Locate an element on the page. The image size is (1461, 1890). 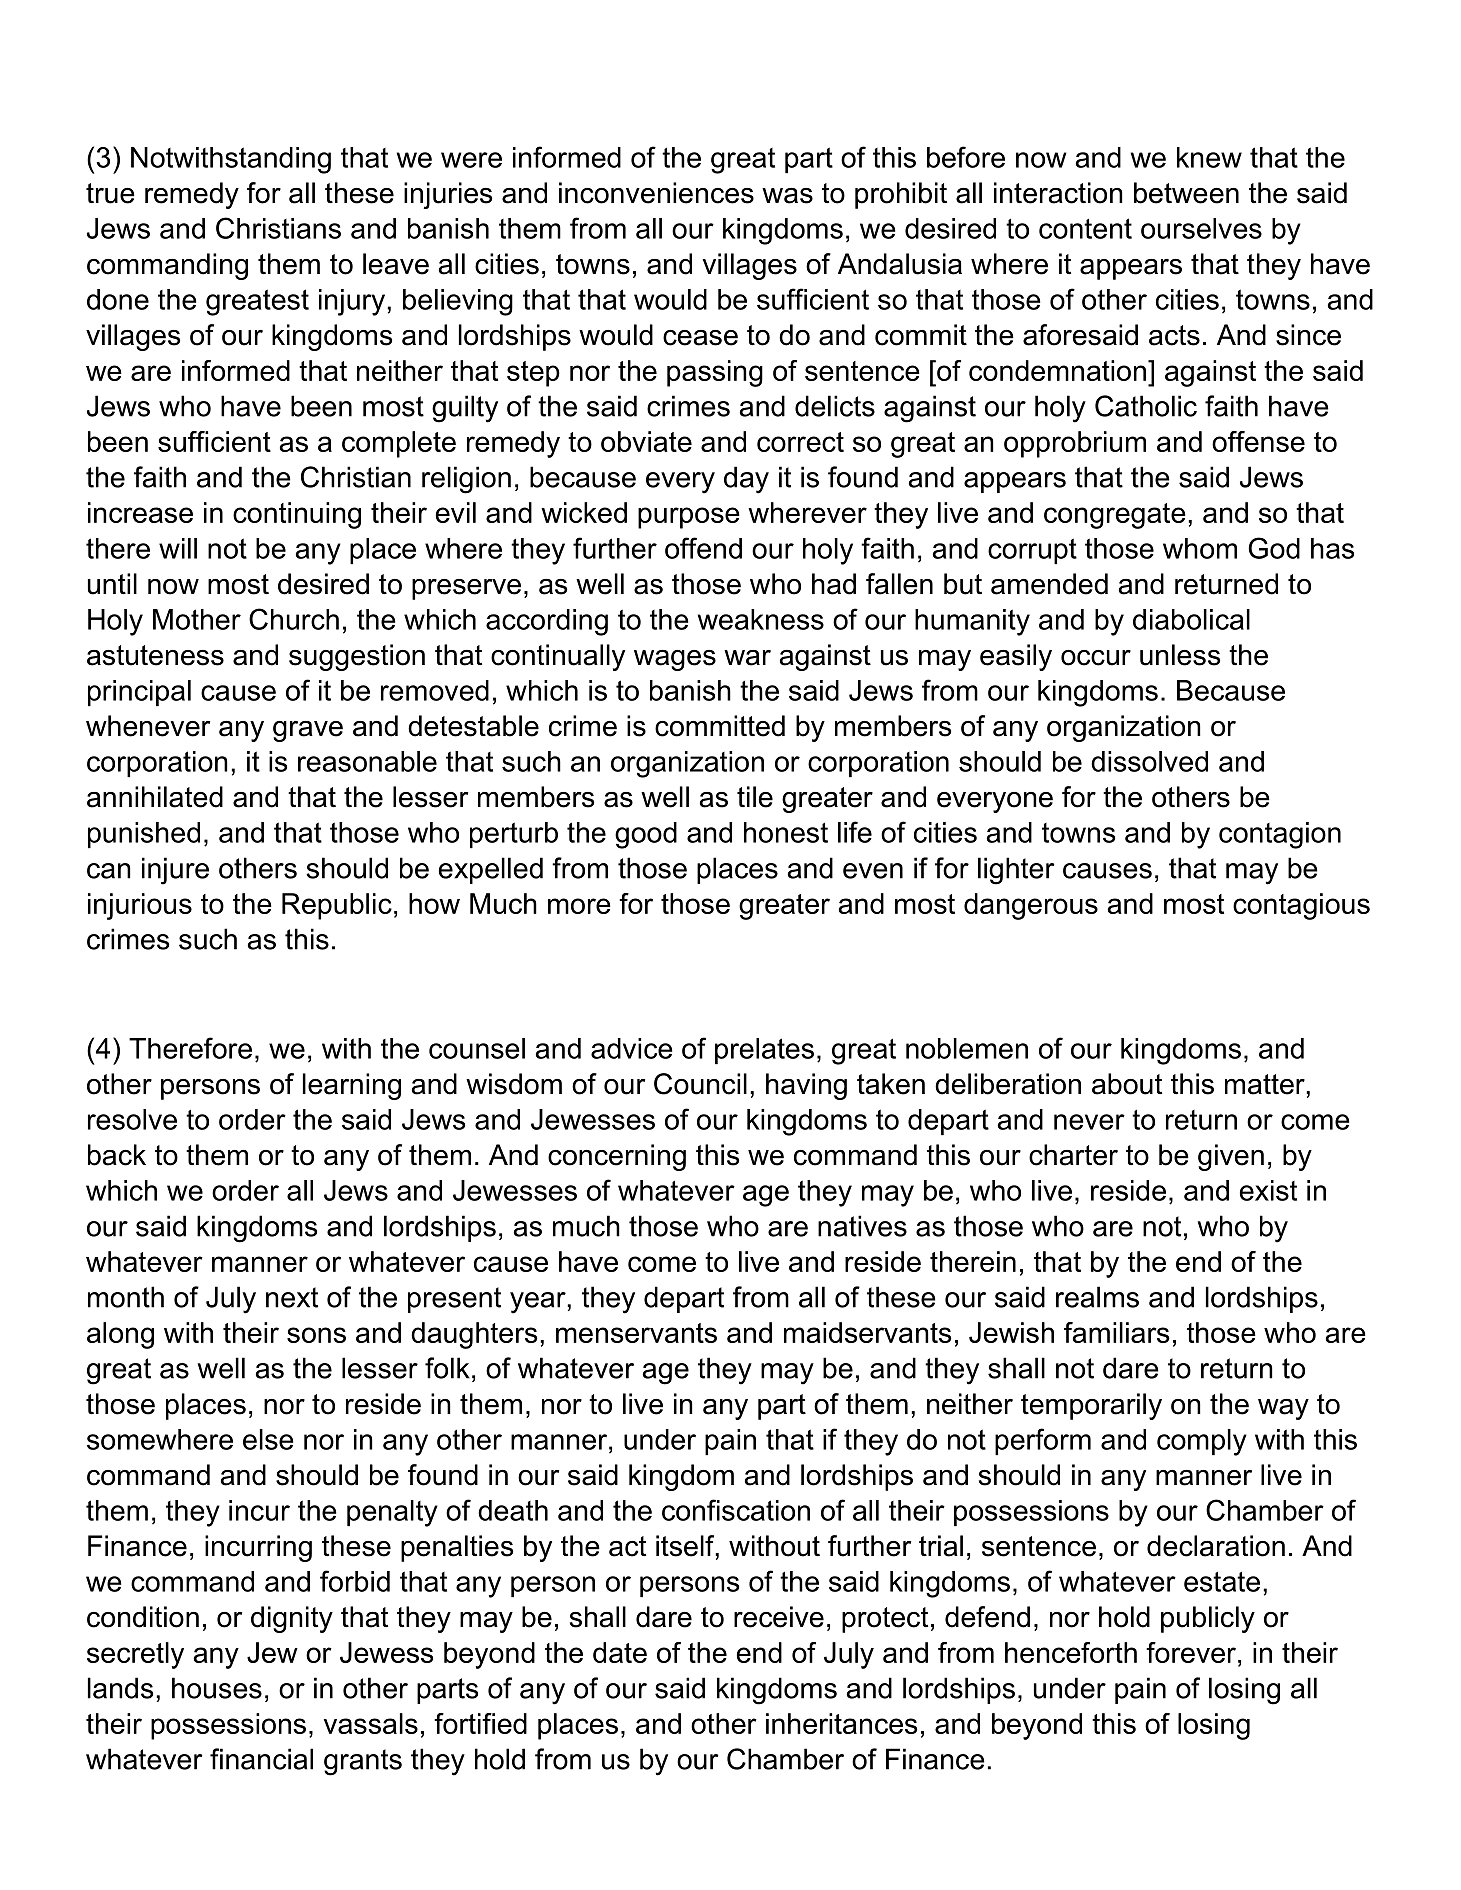
unless is located at coordinates (1180, 655).
